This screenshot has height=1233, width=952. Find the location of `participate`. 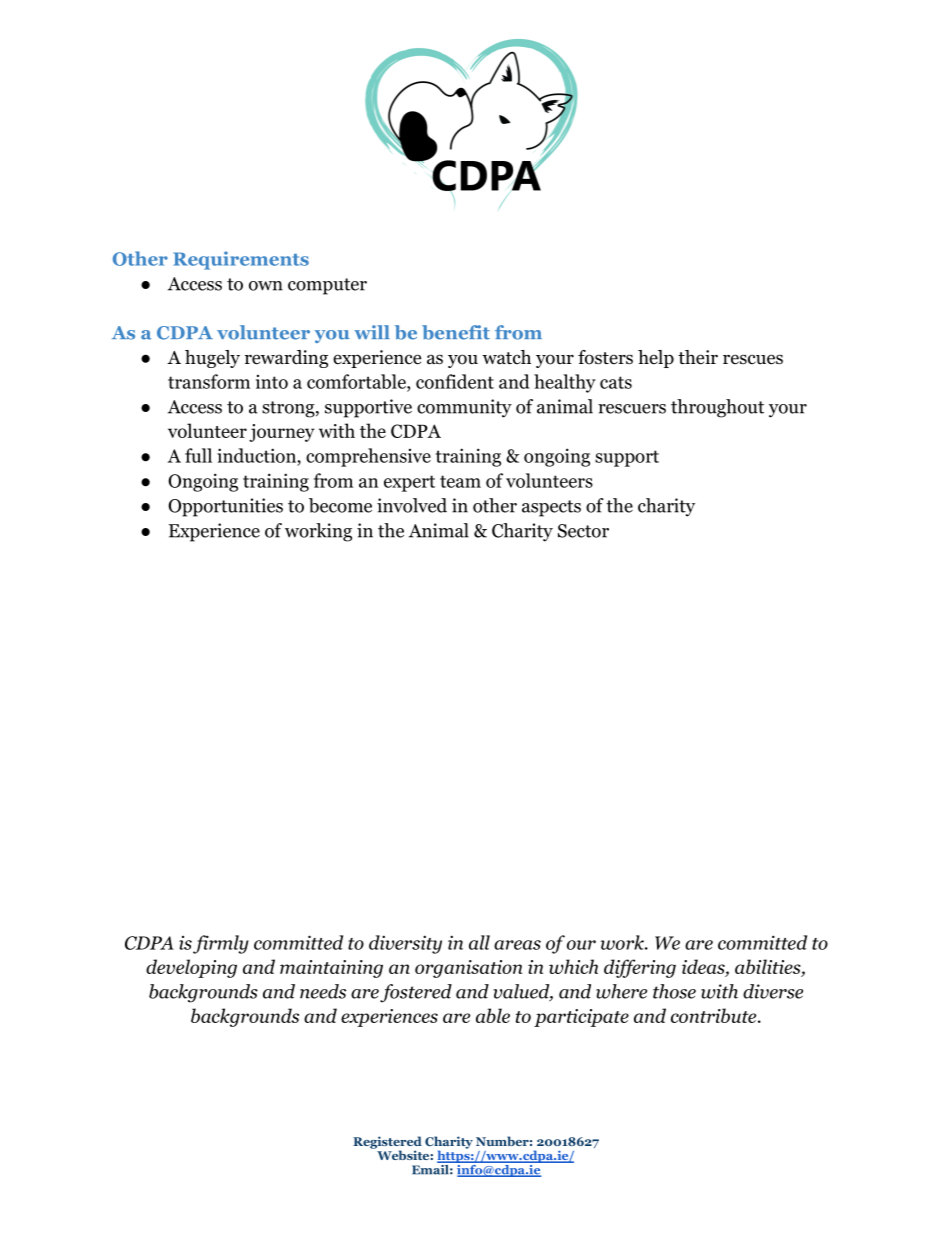

participate is located at coordinates (581, 1018).
